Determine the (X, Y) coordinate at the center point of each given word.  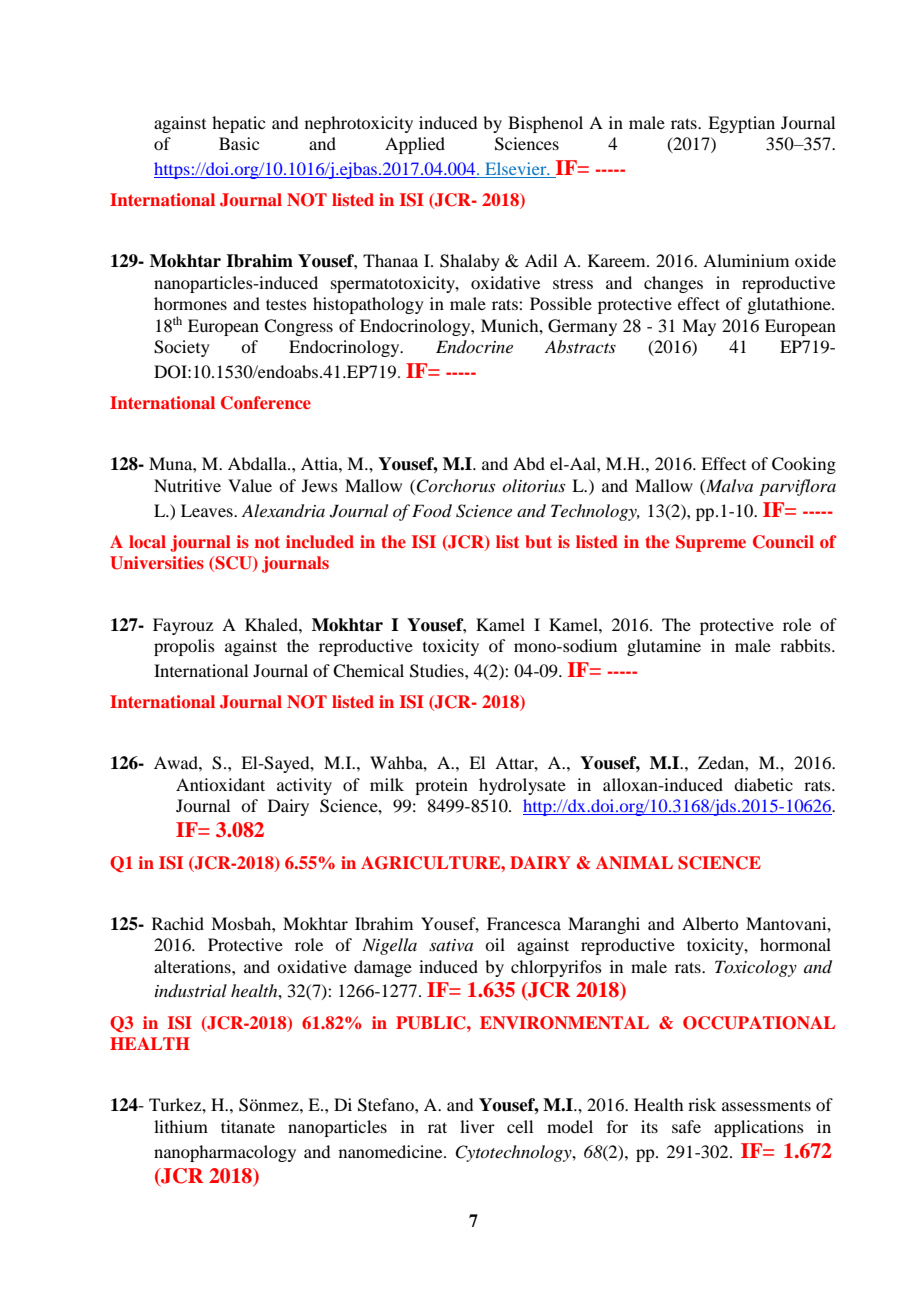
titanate (248, 1126)
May (699, 327)
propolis (184, 647)
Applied (415, 145)
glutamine (664, 647)
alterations (193, 966)
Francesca (524, 923)
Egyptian (741, 124)
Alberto (710, 923)
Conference (266, 403)
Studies (438, 671)
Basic (239, 143)
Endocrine (474, 346)
